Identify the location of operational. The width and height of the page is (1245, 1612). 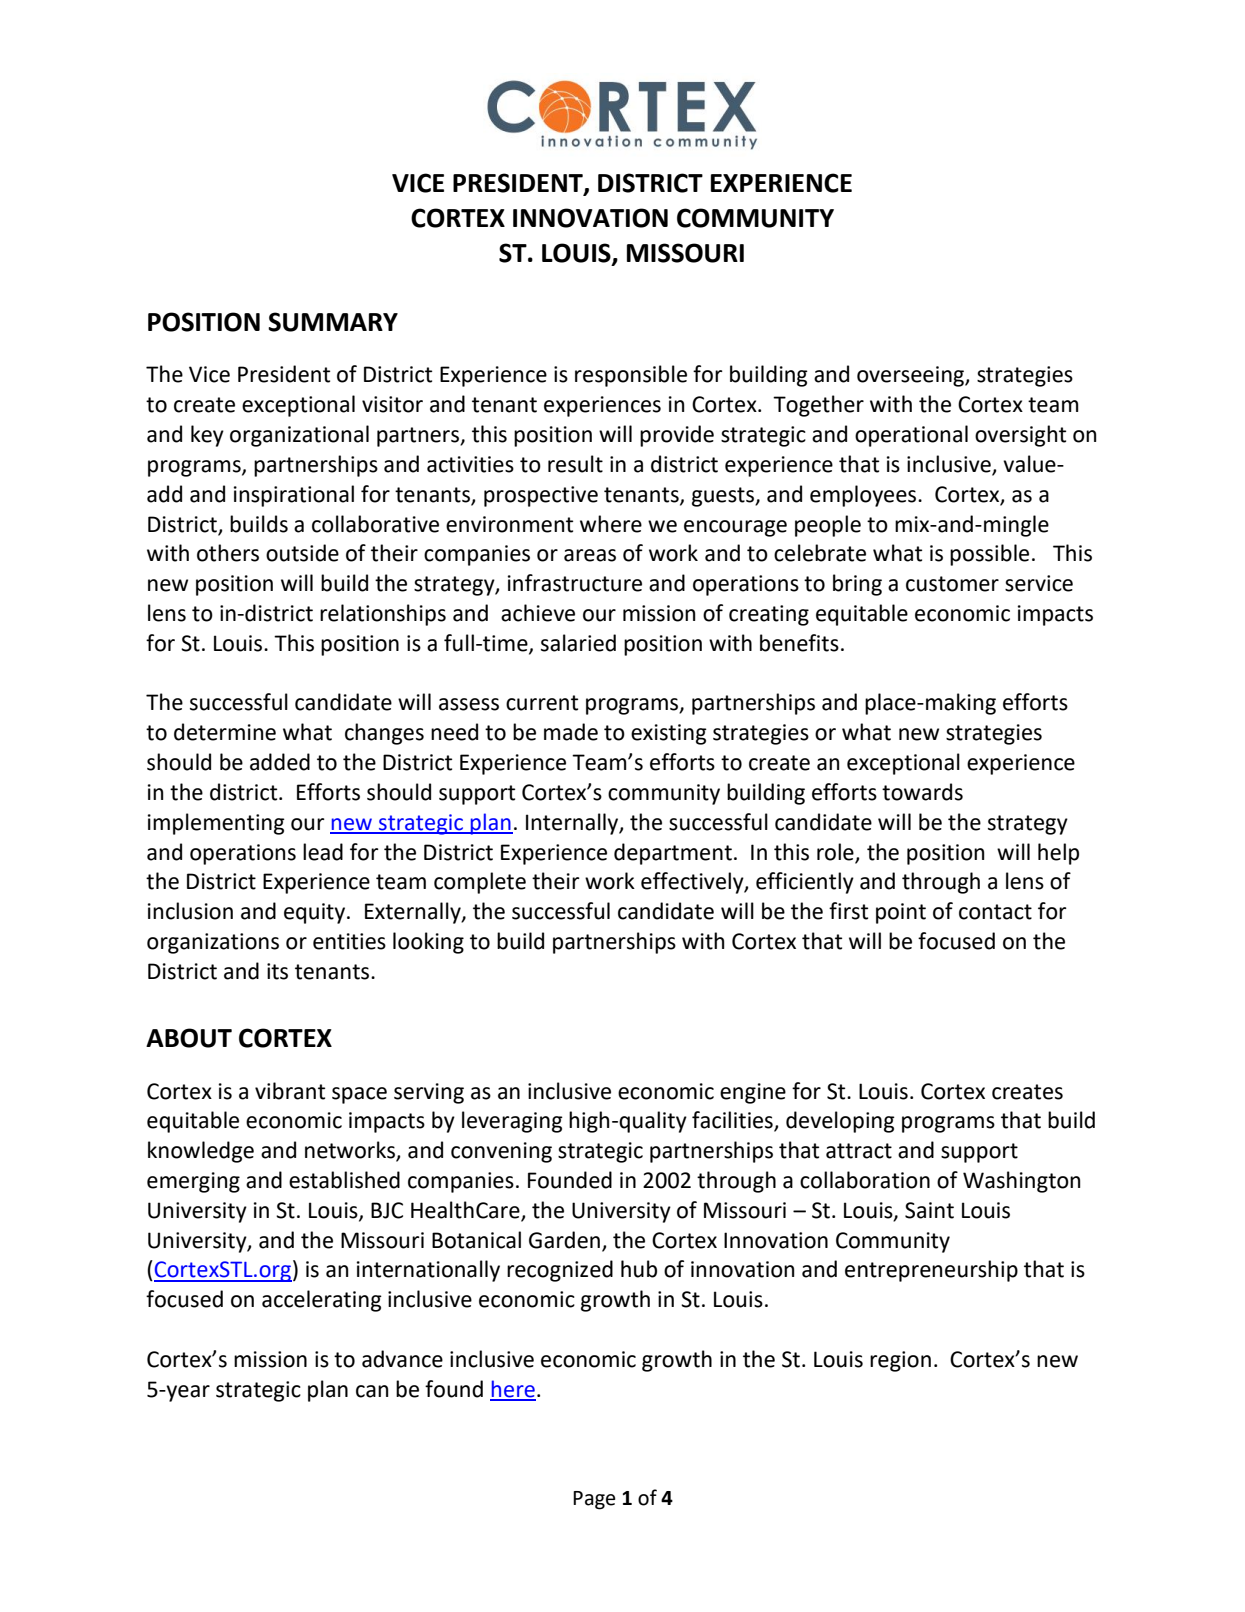
(911, 436).
